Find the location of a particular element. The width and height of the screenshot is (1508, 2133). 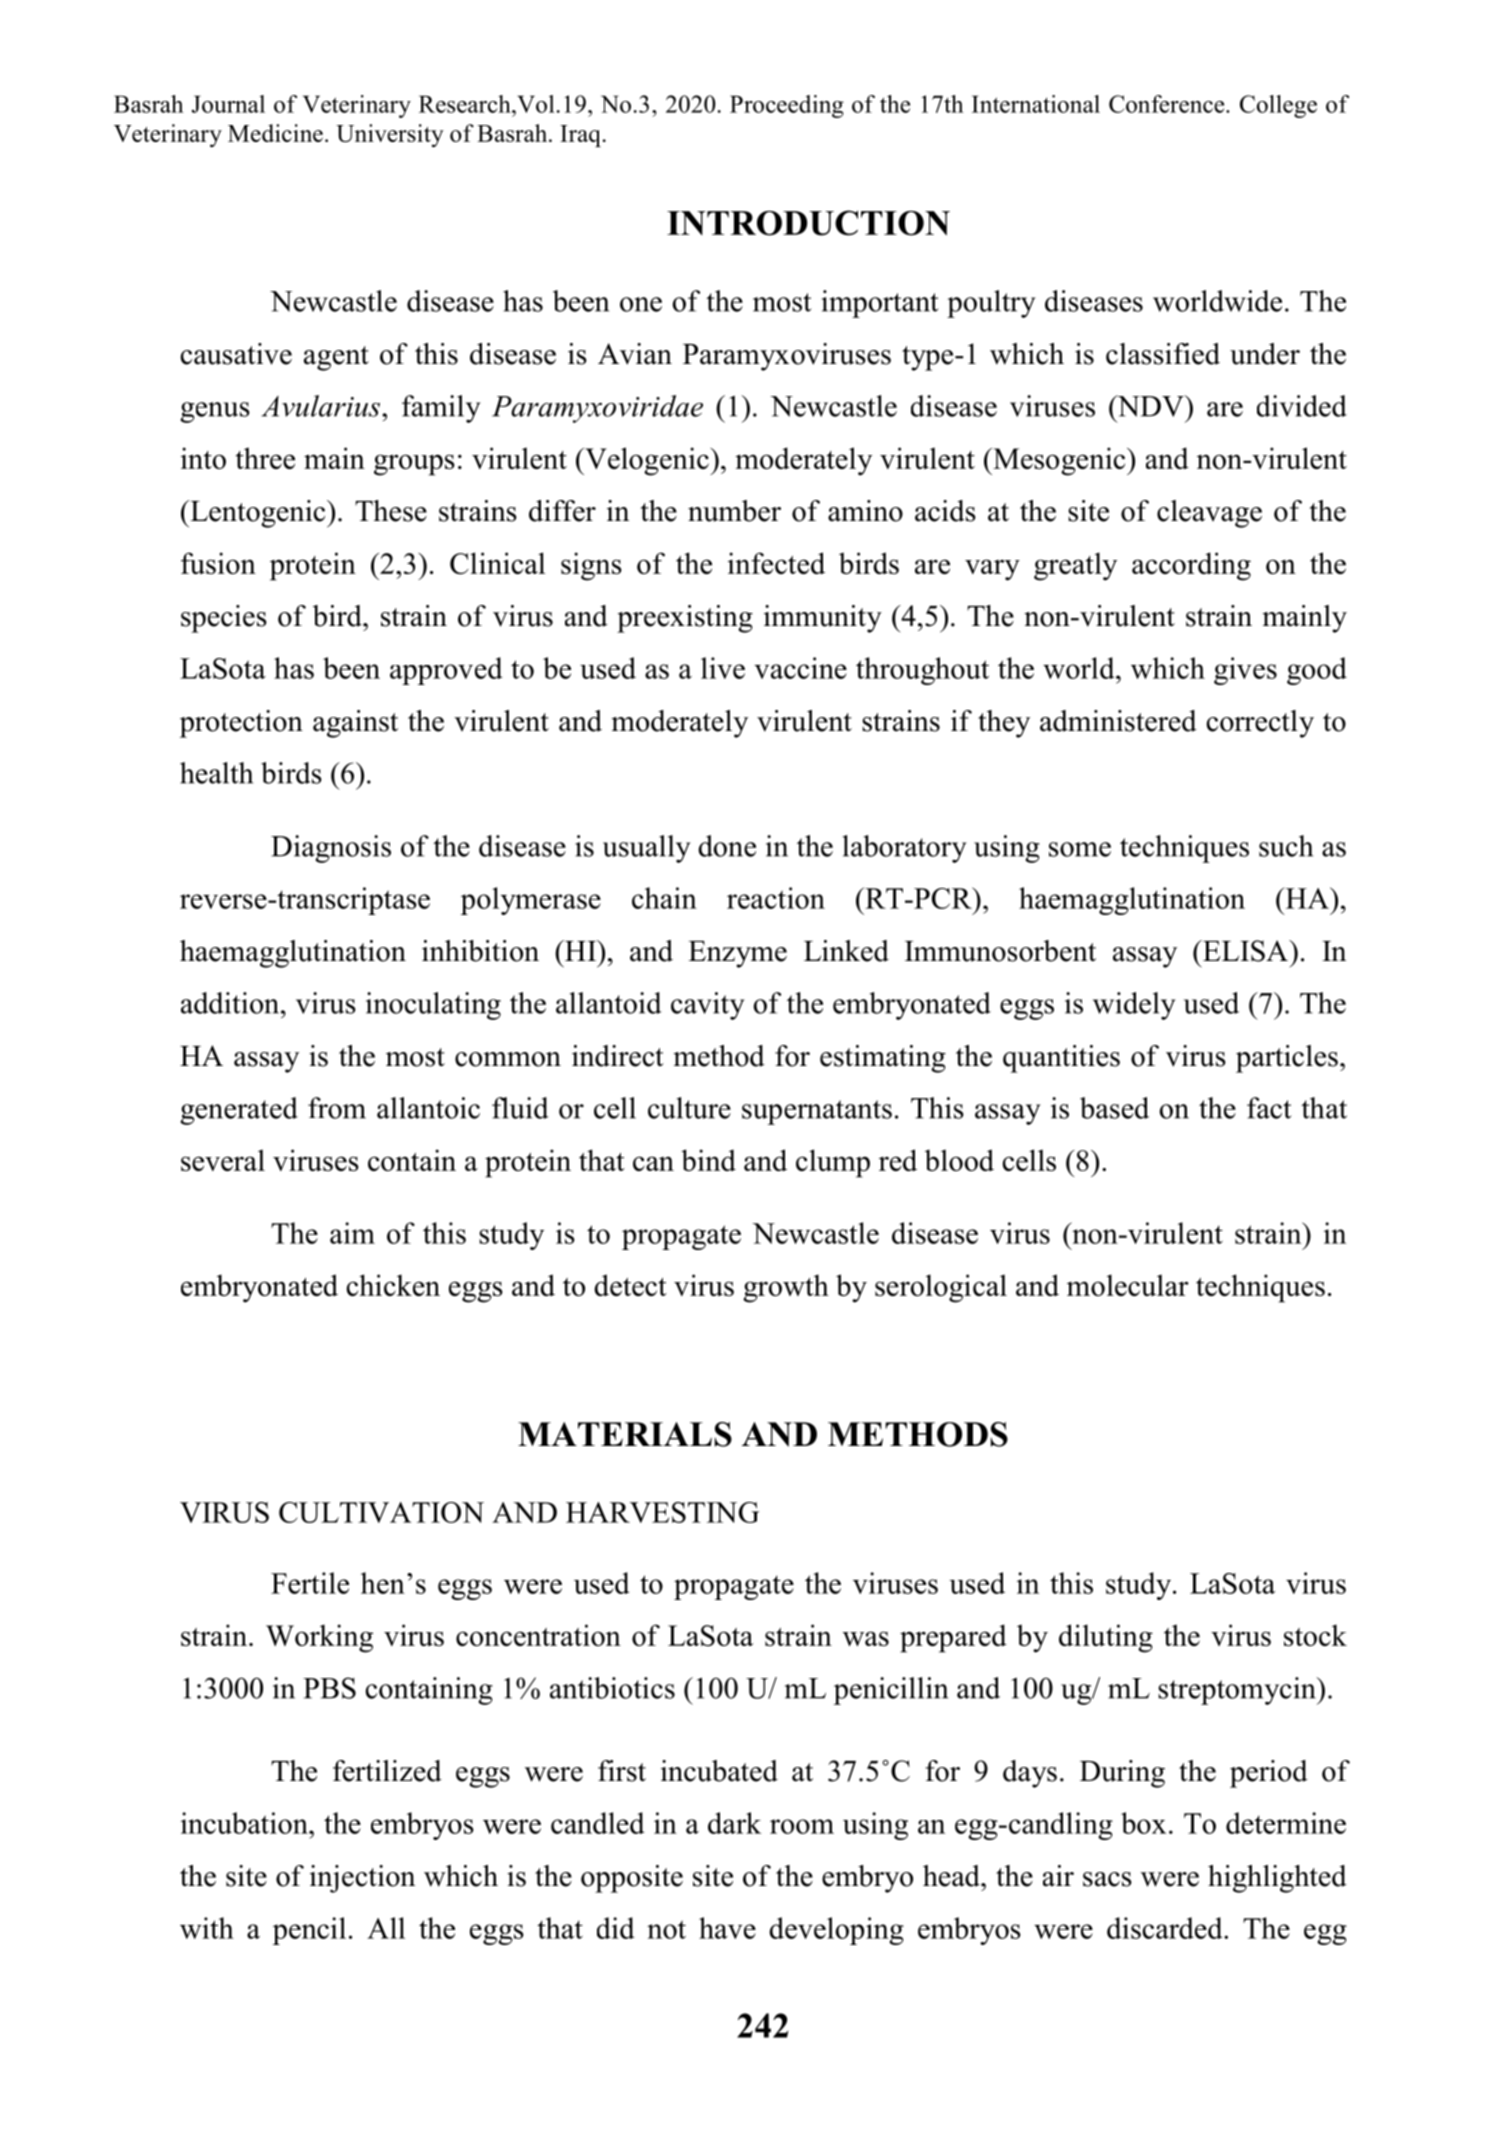

injection is located at coordinates (362, 1879).
